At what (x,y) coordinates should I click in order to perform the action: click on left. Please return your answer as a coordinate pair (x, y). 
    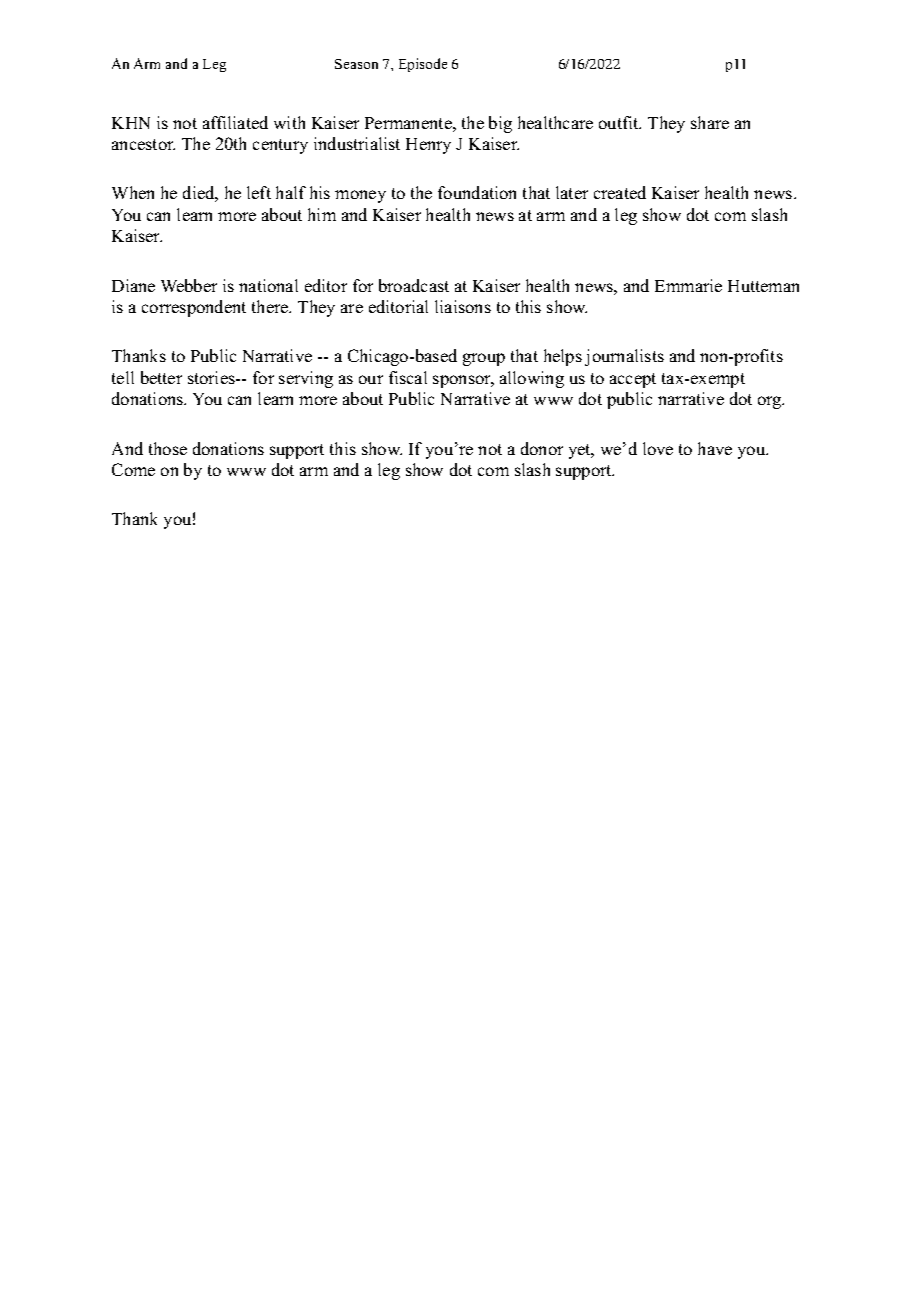
    Looking at the image, I should click on (259, 192).
